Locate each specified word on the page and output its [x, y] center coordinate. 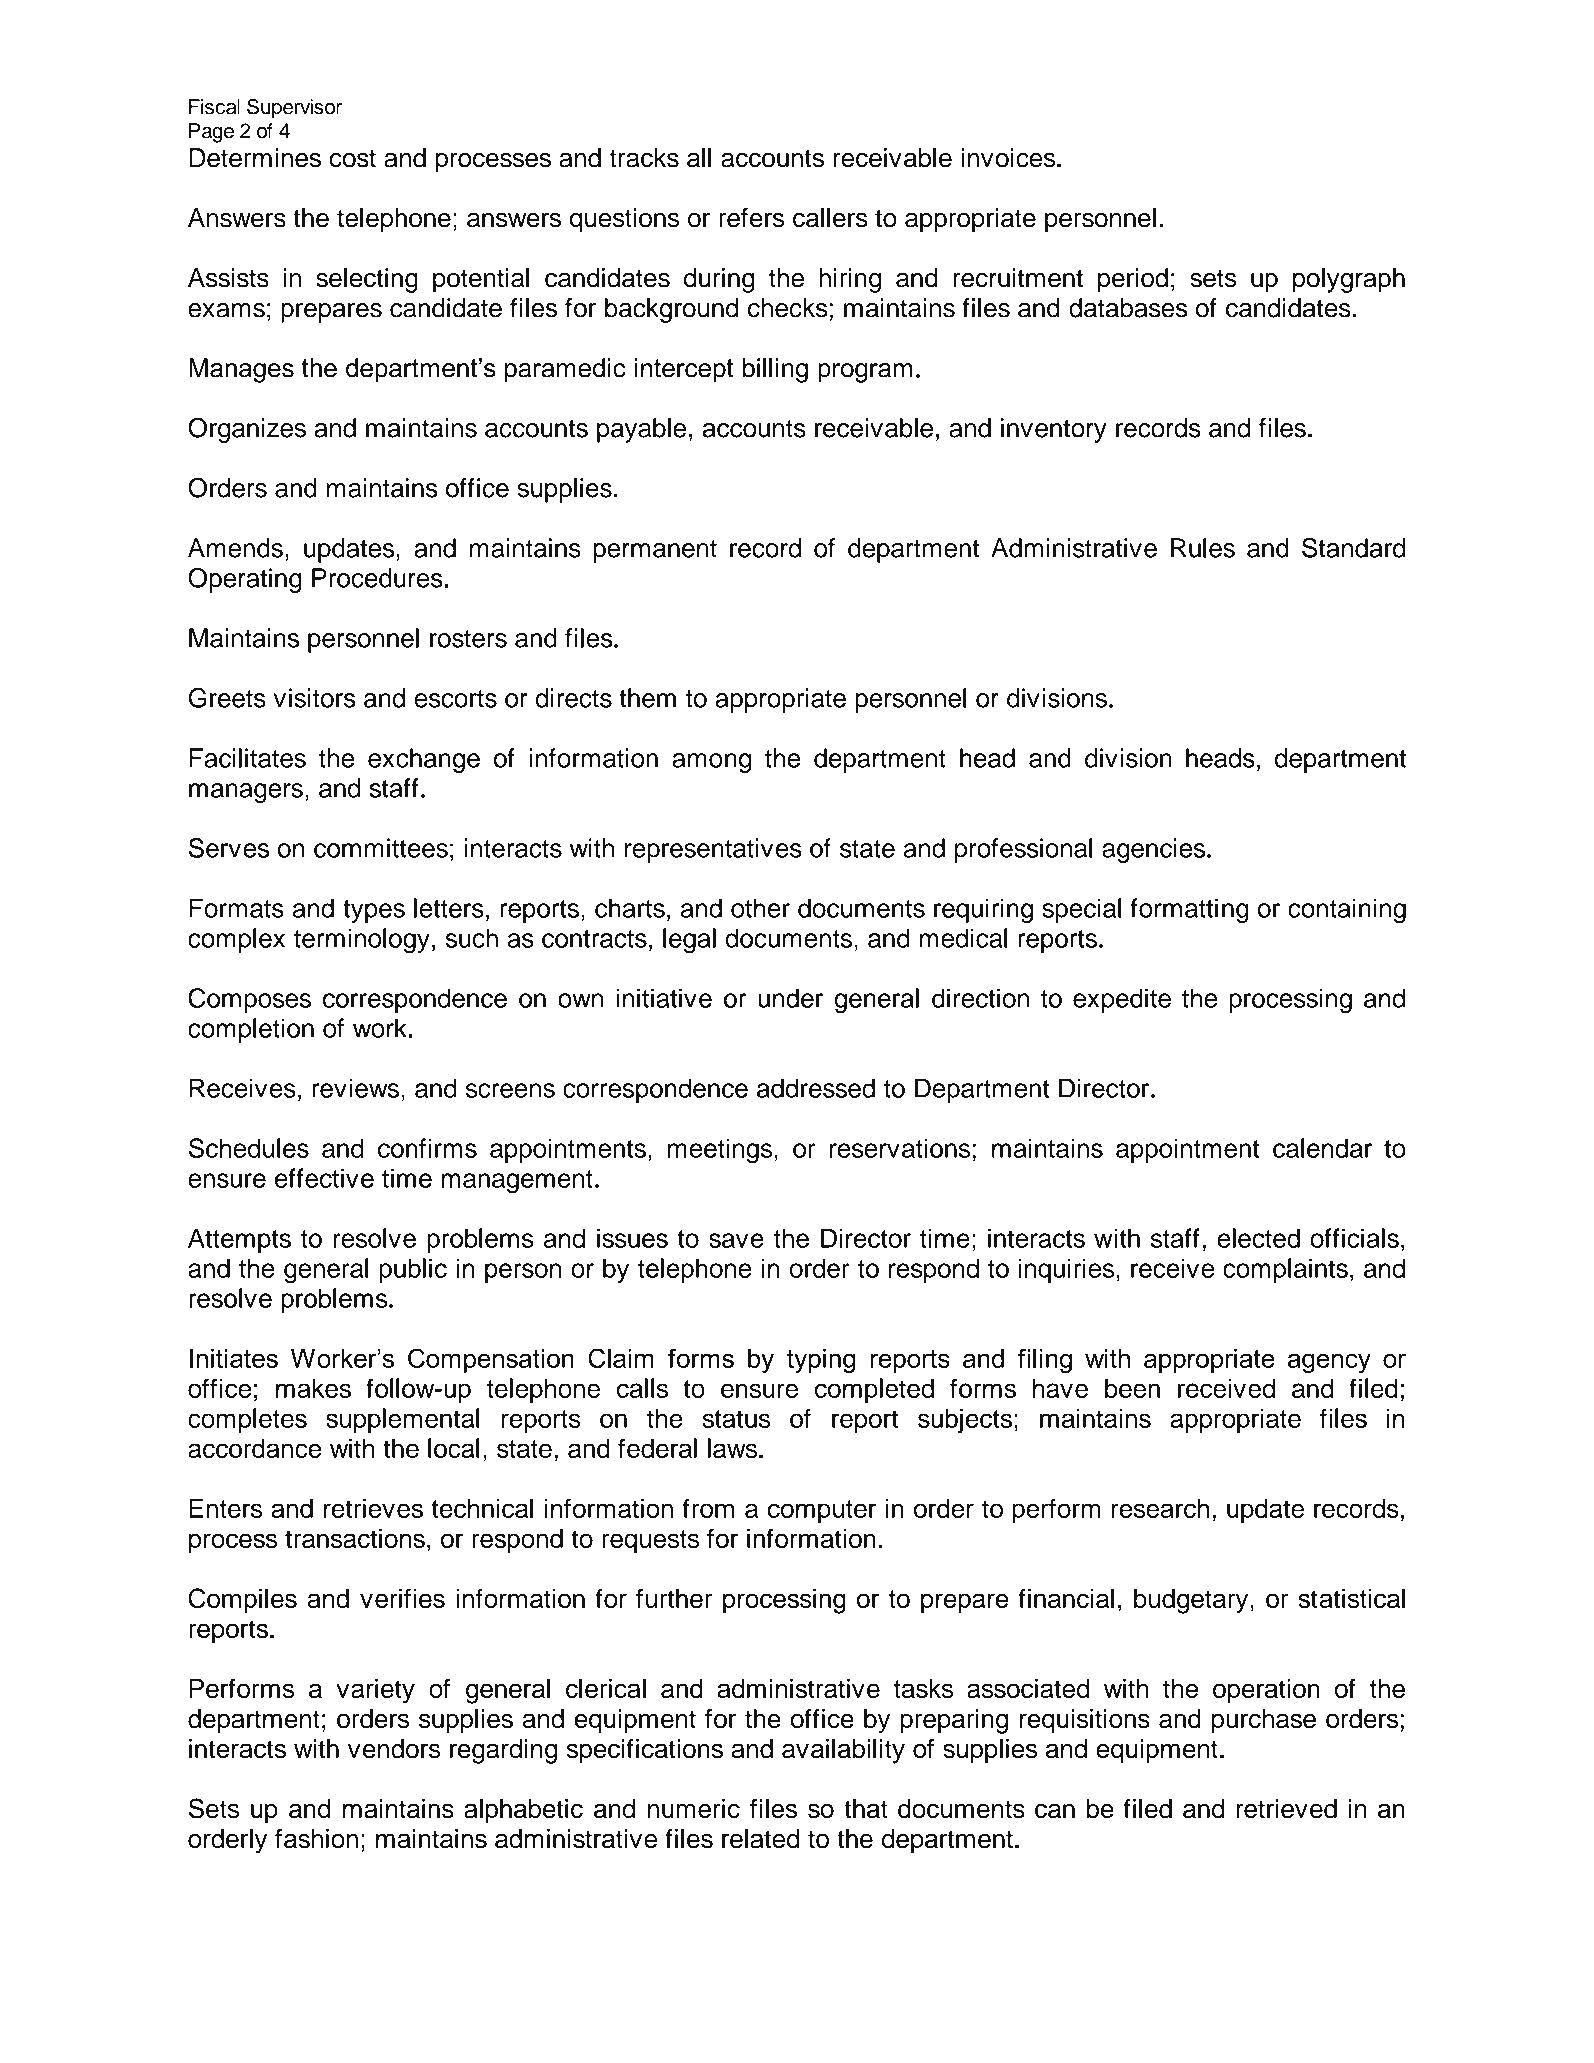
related [760, 1839]
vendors [394, 1749]
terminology [362, 940]
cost [353, 159]
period [1133, 280]
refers [751, 218]
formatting [1189, 910]
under [790, 998]
